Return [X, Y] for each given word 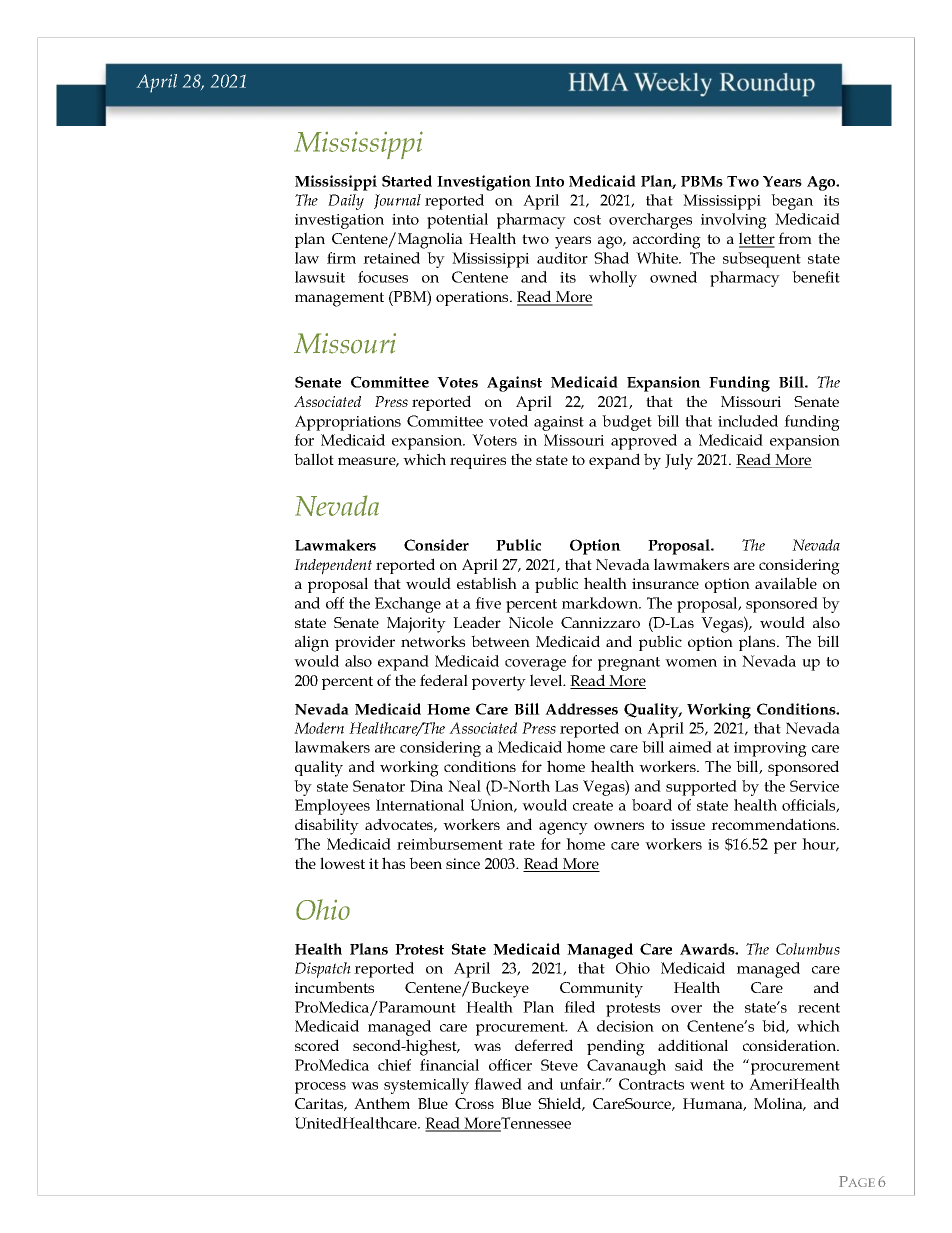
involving [734, 221]
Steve [559, 1065]
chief [394, 1065]
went [707, 1085]
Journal [397, 201]
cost [587, 220]
